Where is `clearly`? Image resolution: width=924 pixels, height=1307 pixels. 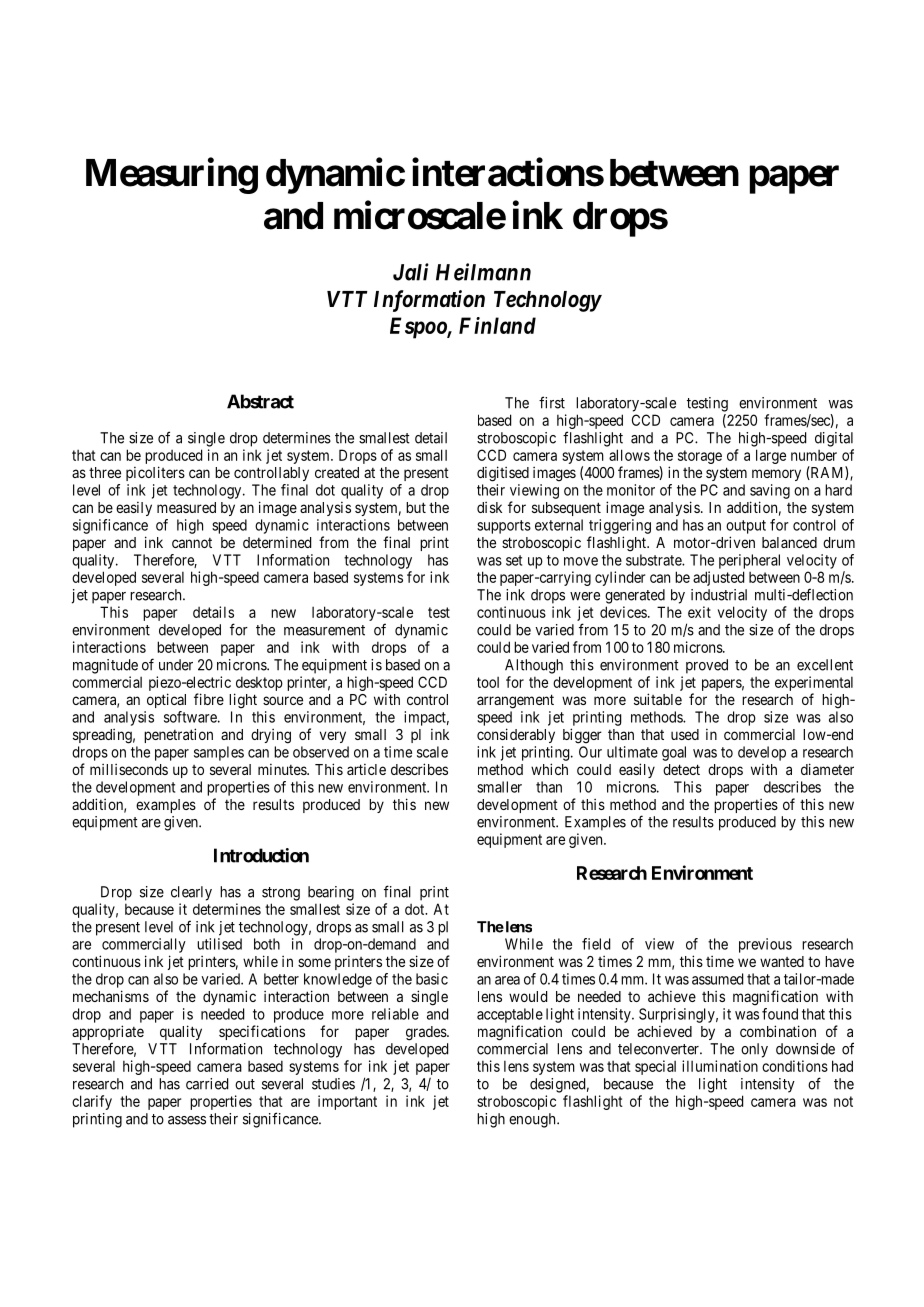
clearly is located at coordinates (191, 893).
